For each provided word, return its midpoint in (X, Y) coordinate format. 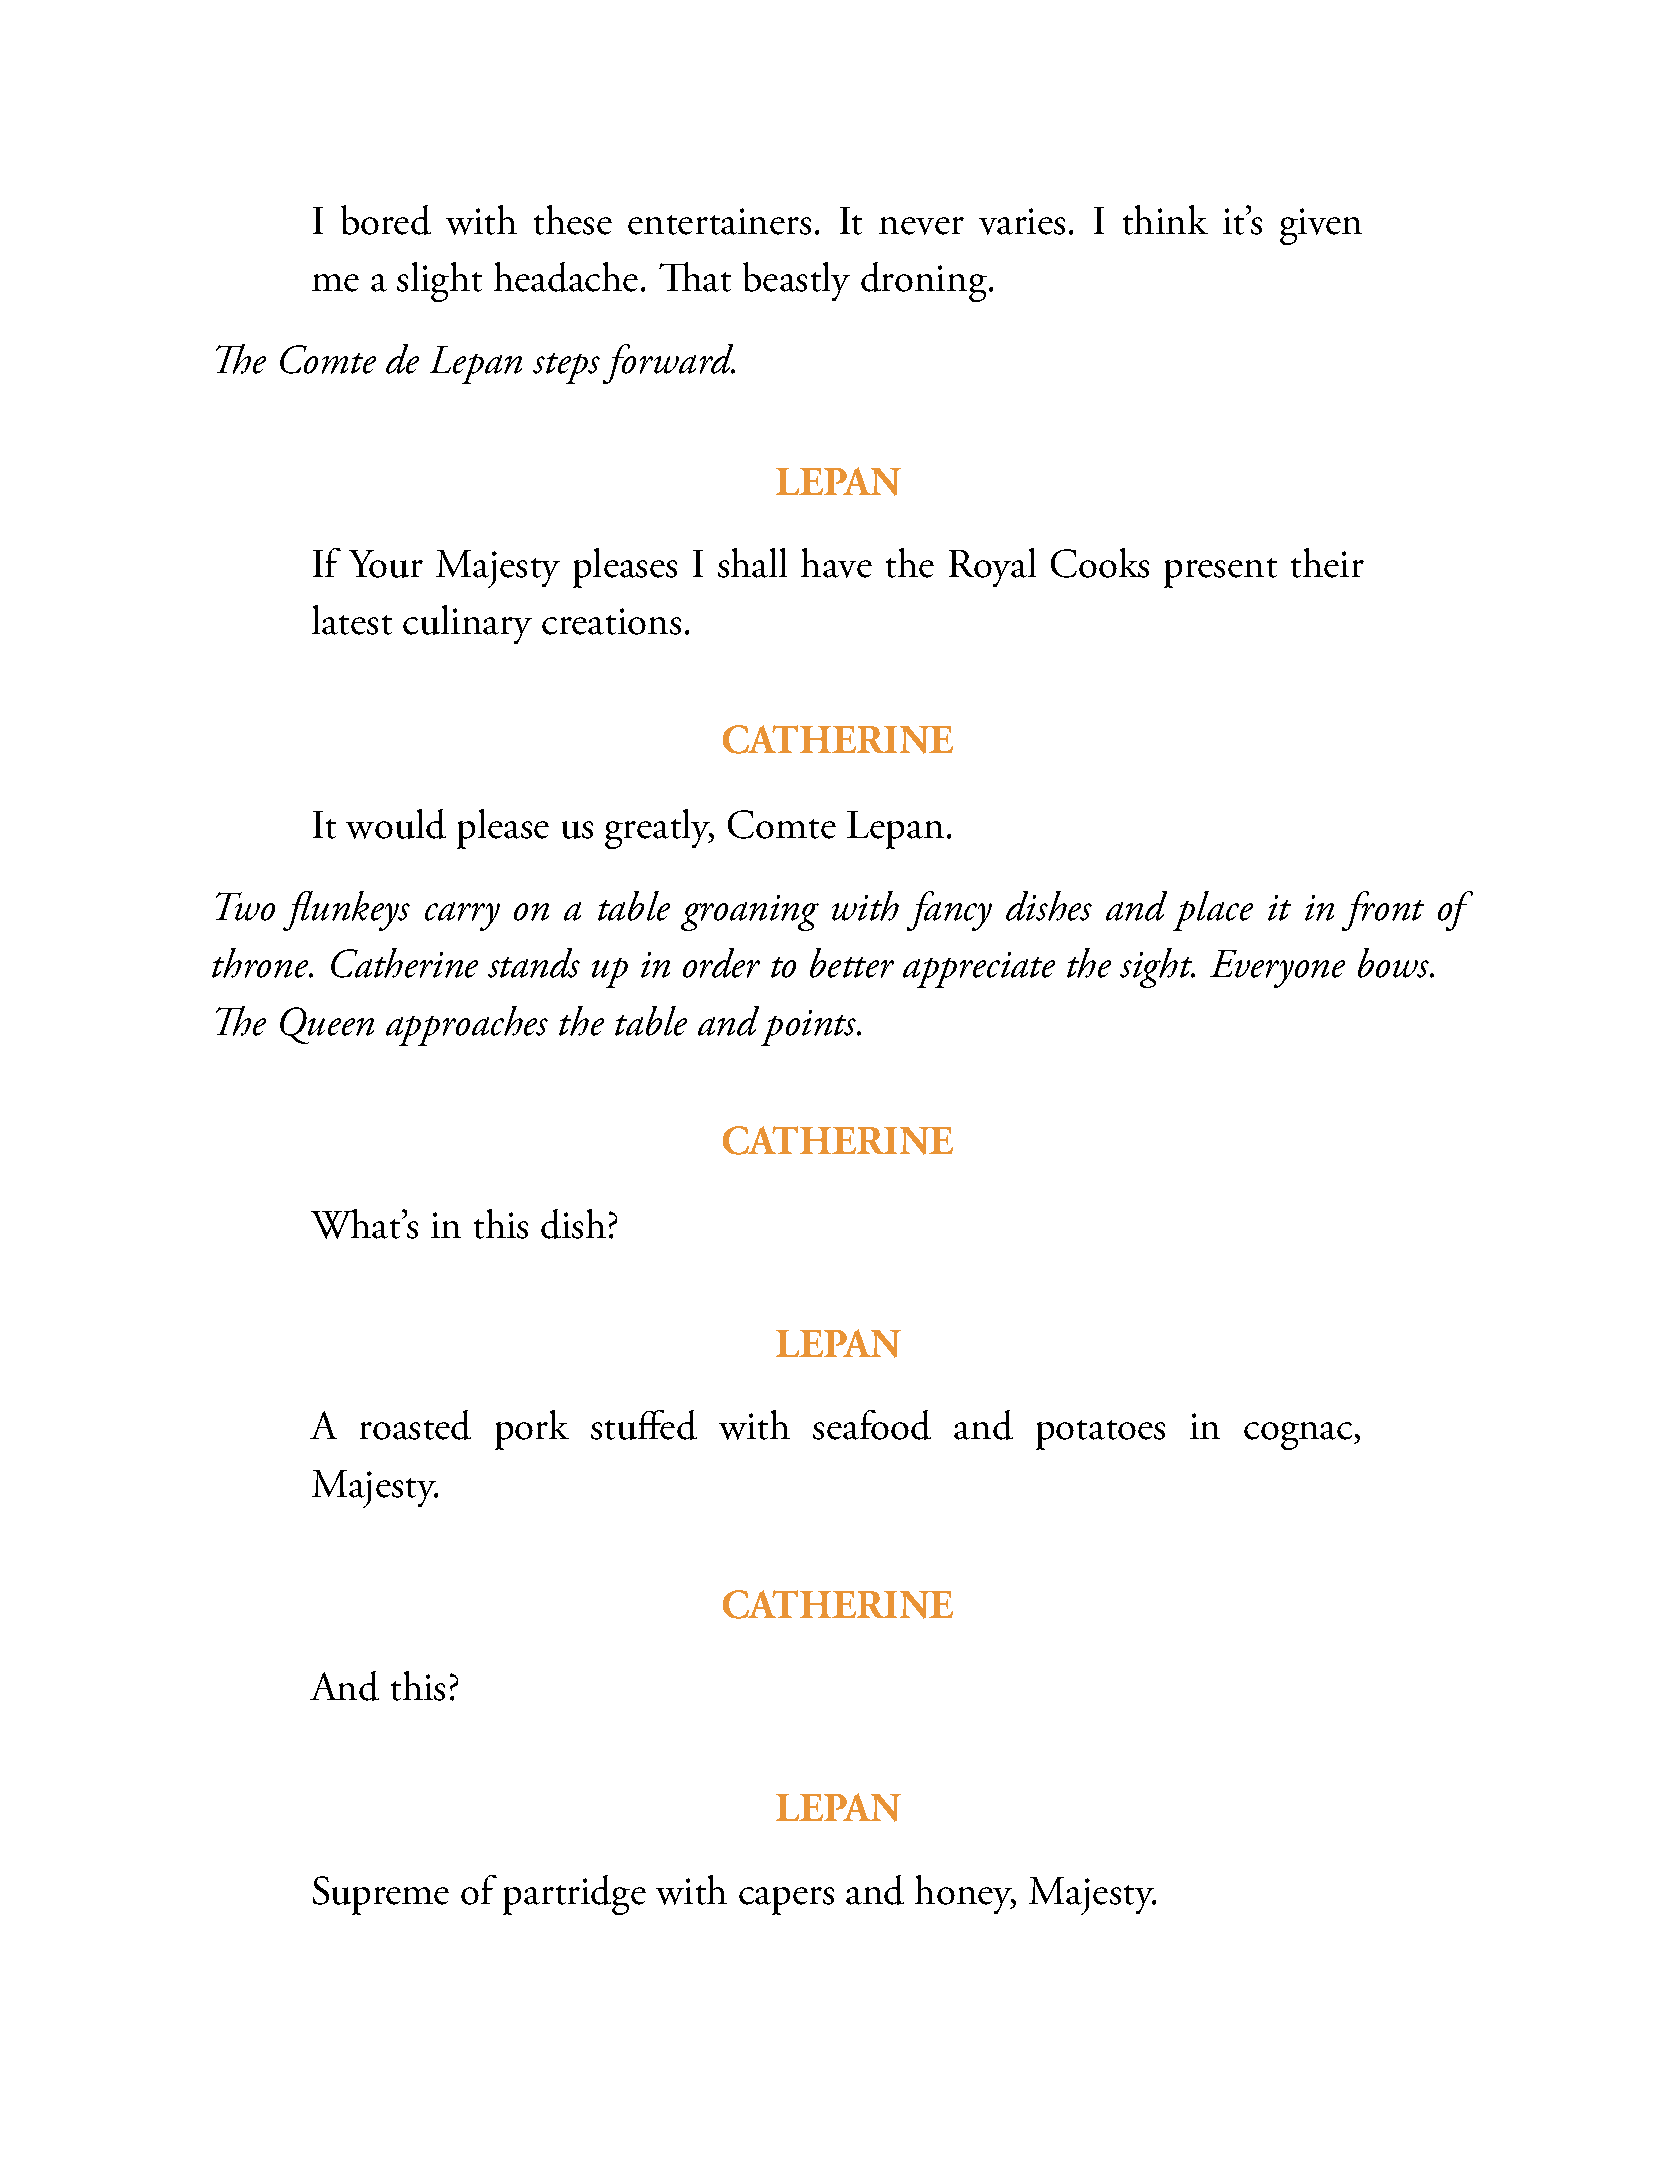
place (1213, 911)
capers (786, 1901)
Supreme (381, 1895)
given (1321, 226)
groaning (750, 913)
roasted (415, 1425)
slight (439, 282)
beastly (796, 281)
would (396, 824)
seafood (872, 1425)
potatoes (1100, 1435)
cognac (1299, 1436)
